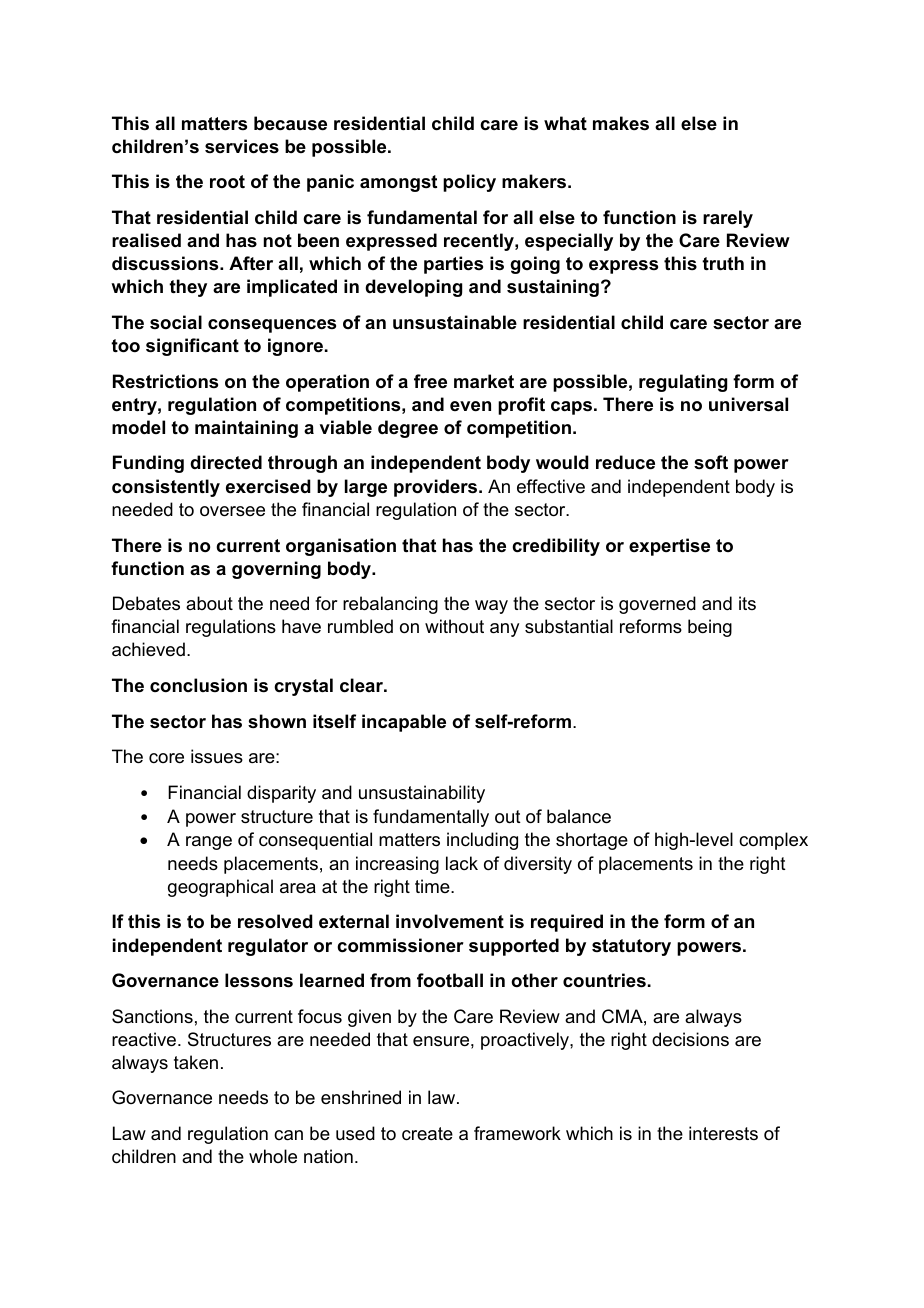 The height and width of the screenshot is (1308, 924). I want to click on about, so click(209, 603).
